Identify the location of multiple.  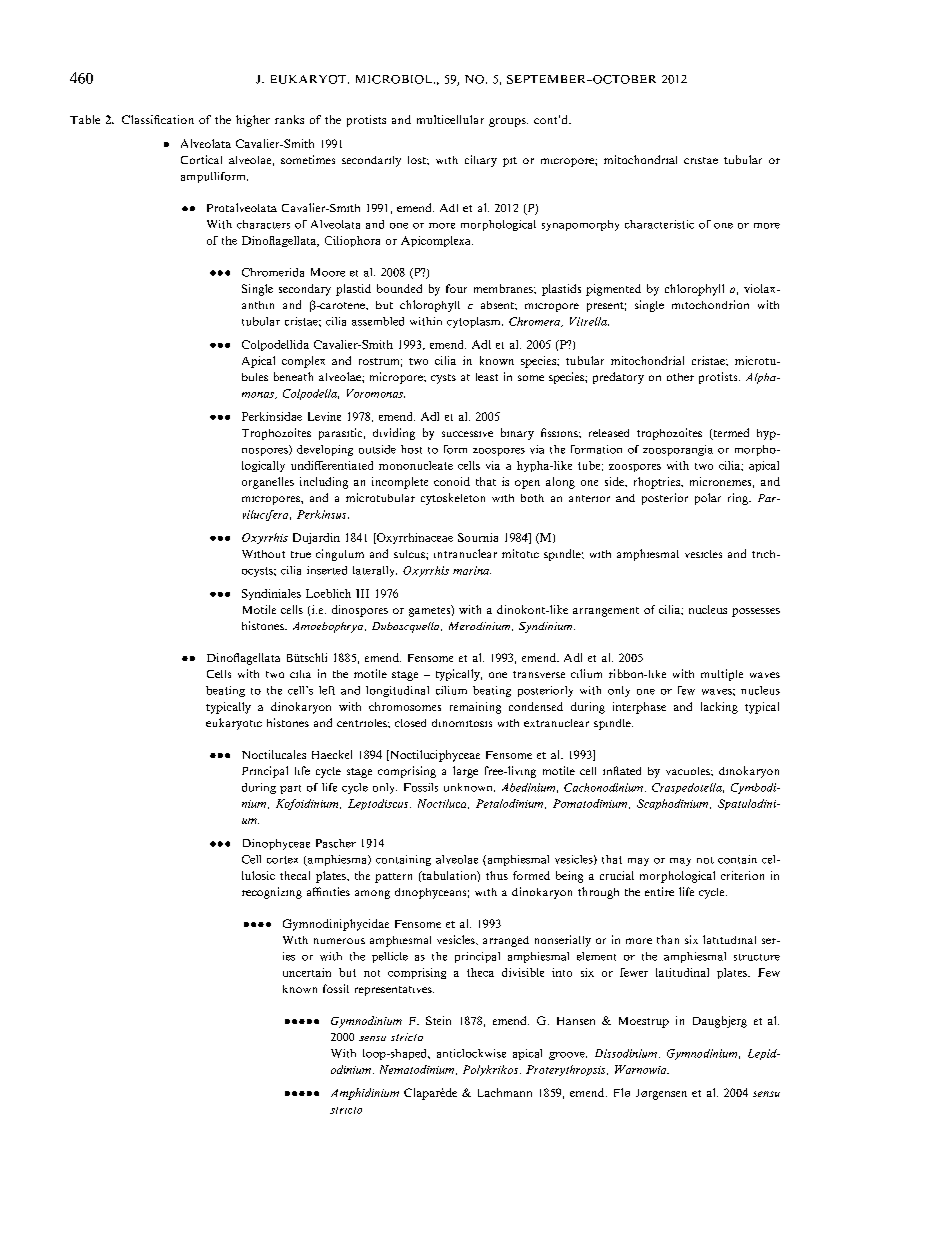
(722, 675).
